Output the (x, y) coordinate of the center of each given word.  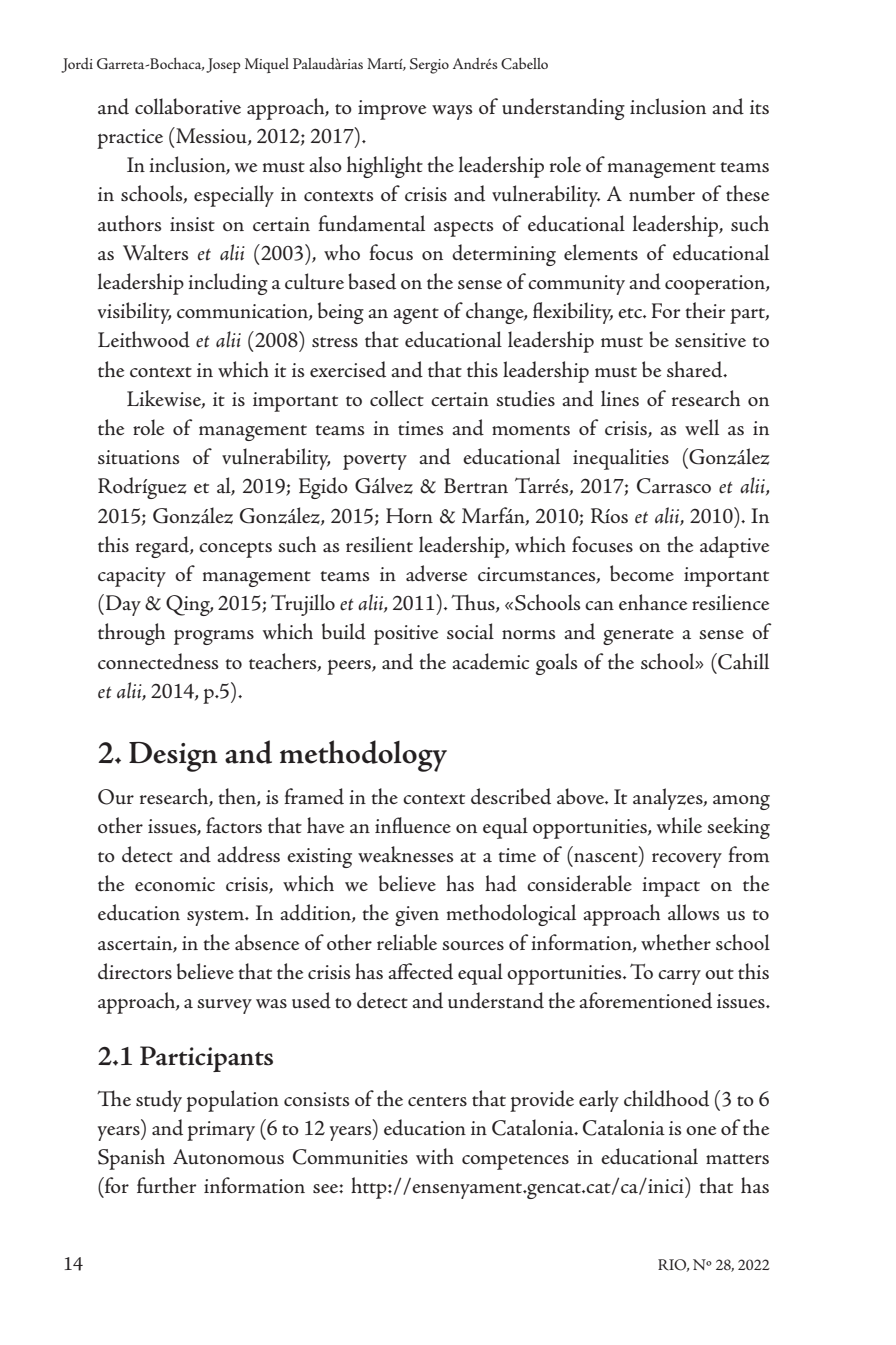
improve (392, 110)
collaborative (188, 106)
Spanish (131, 1159)
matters (737, 1159)
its (759, 107)
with (435, 1156)
